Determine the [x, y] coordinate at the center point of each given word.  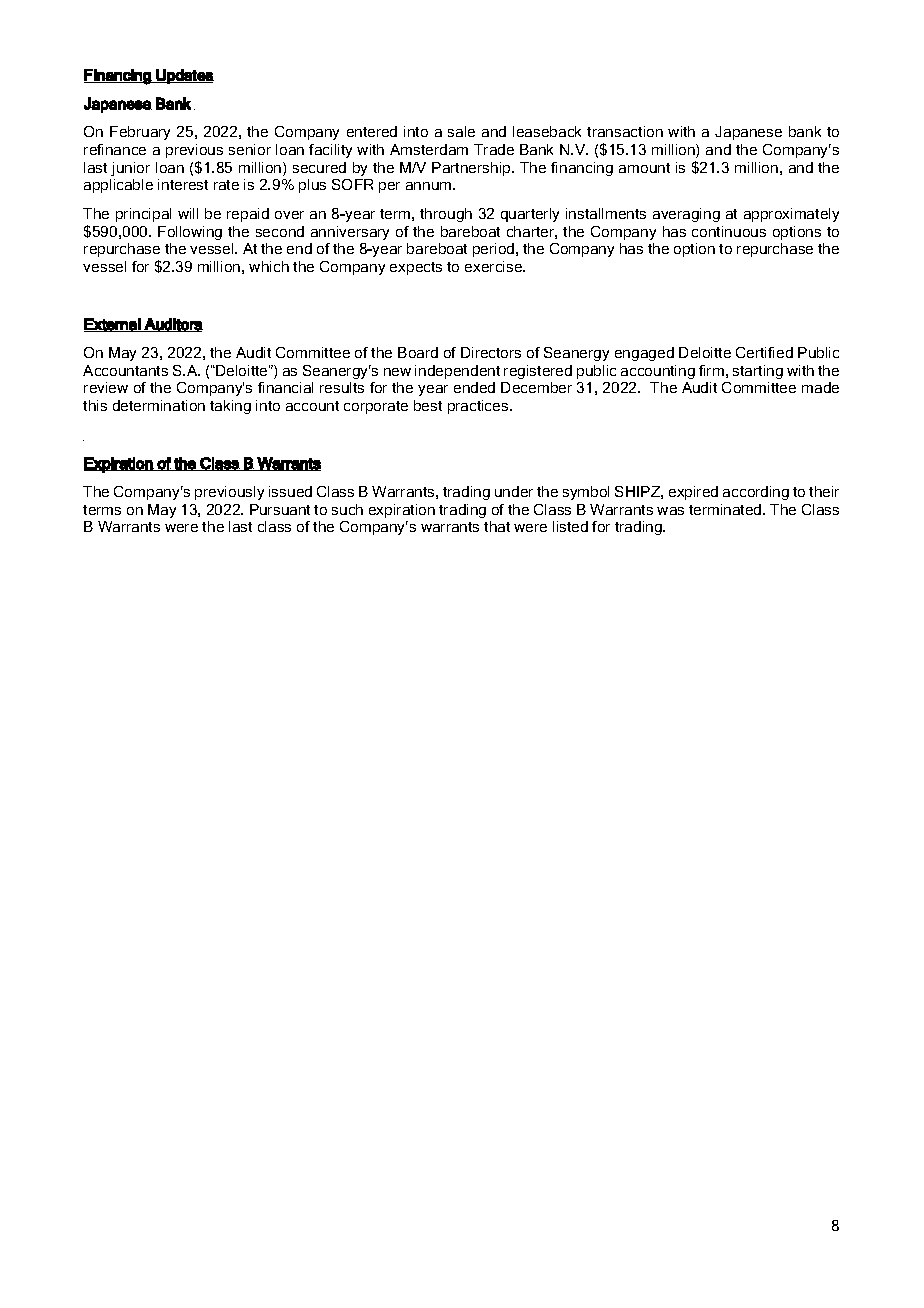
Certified [764, 352]
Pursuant [280, 509]
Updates [184, 76]
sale [461, 131]
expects [416, 268]
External [113, 325]
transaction [625, 131]
